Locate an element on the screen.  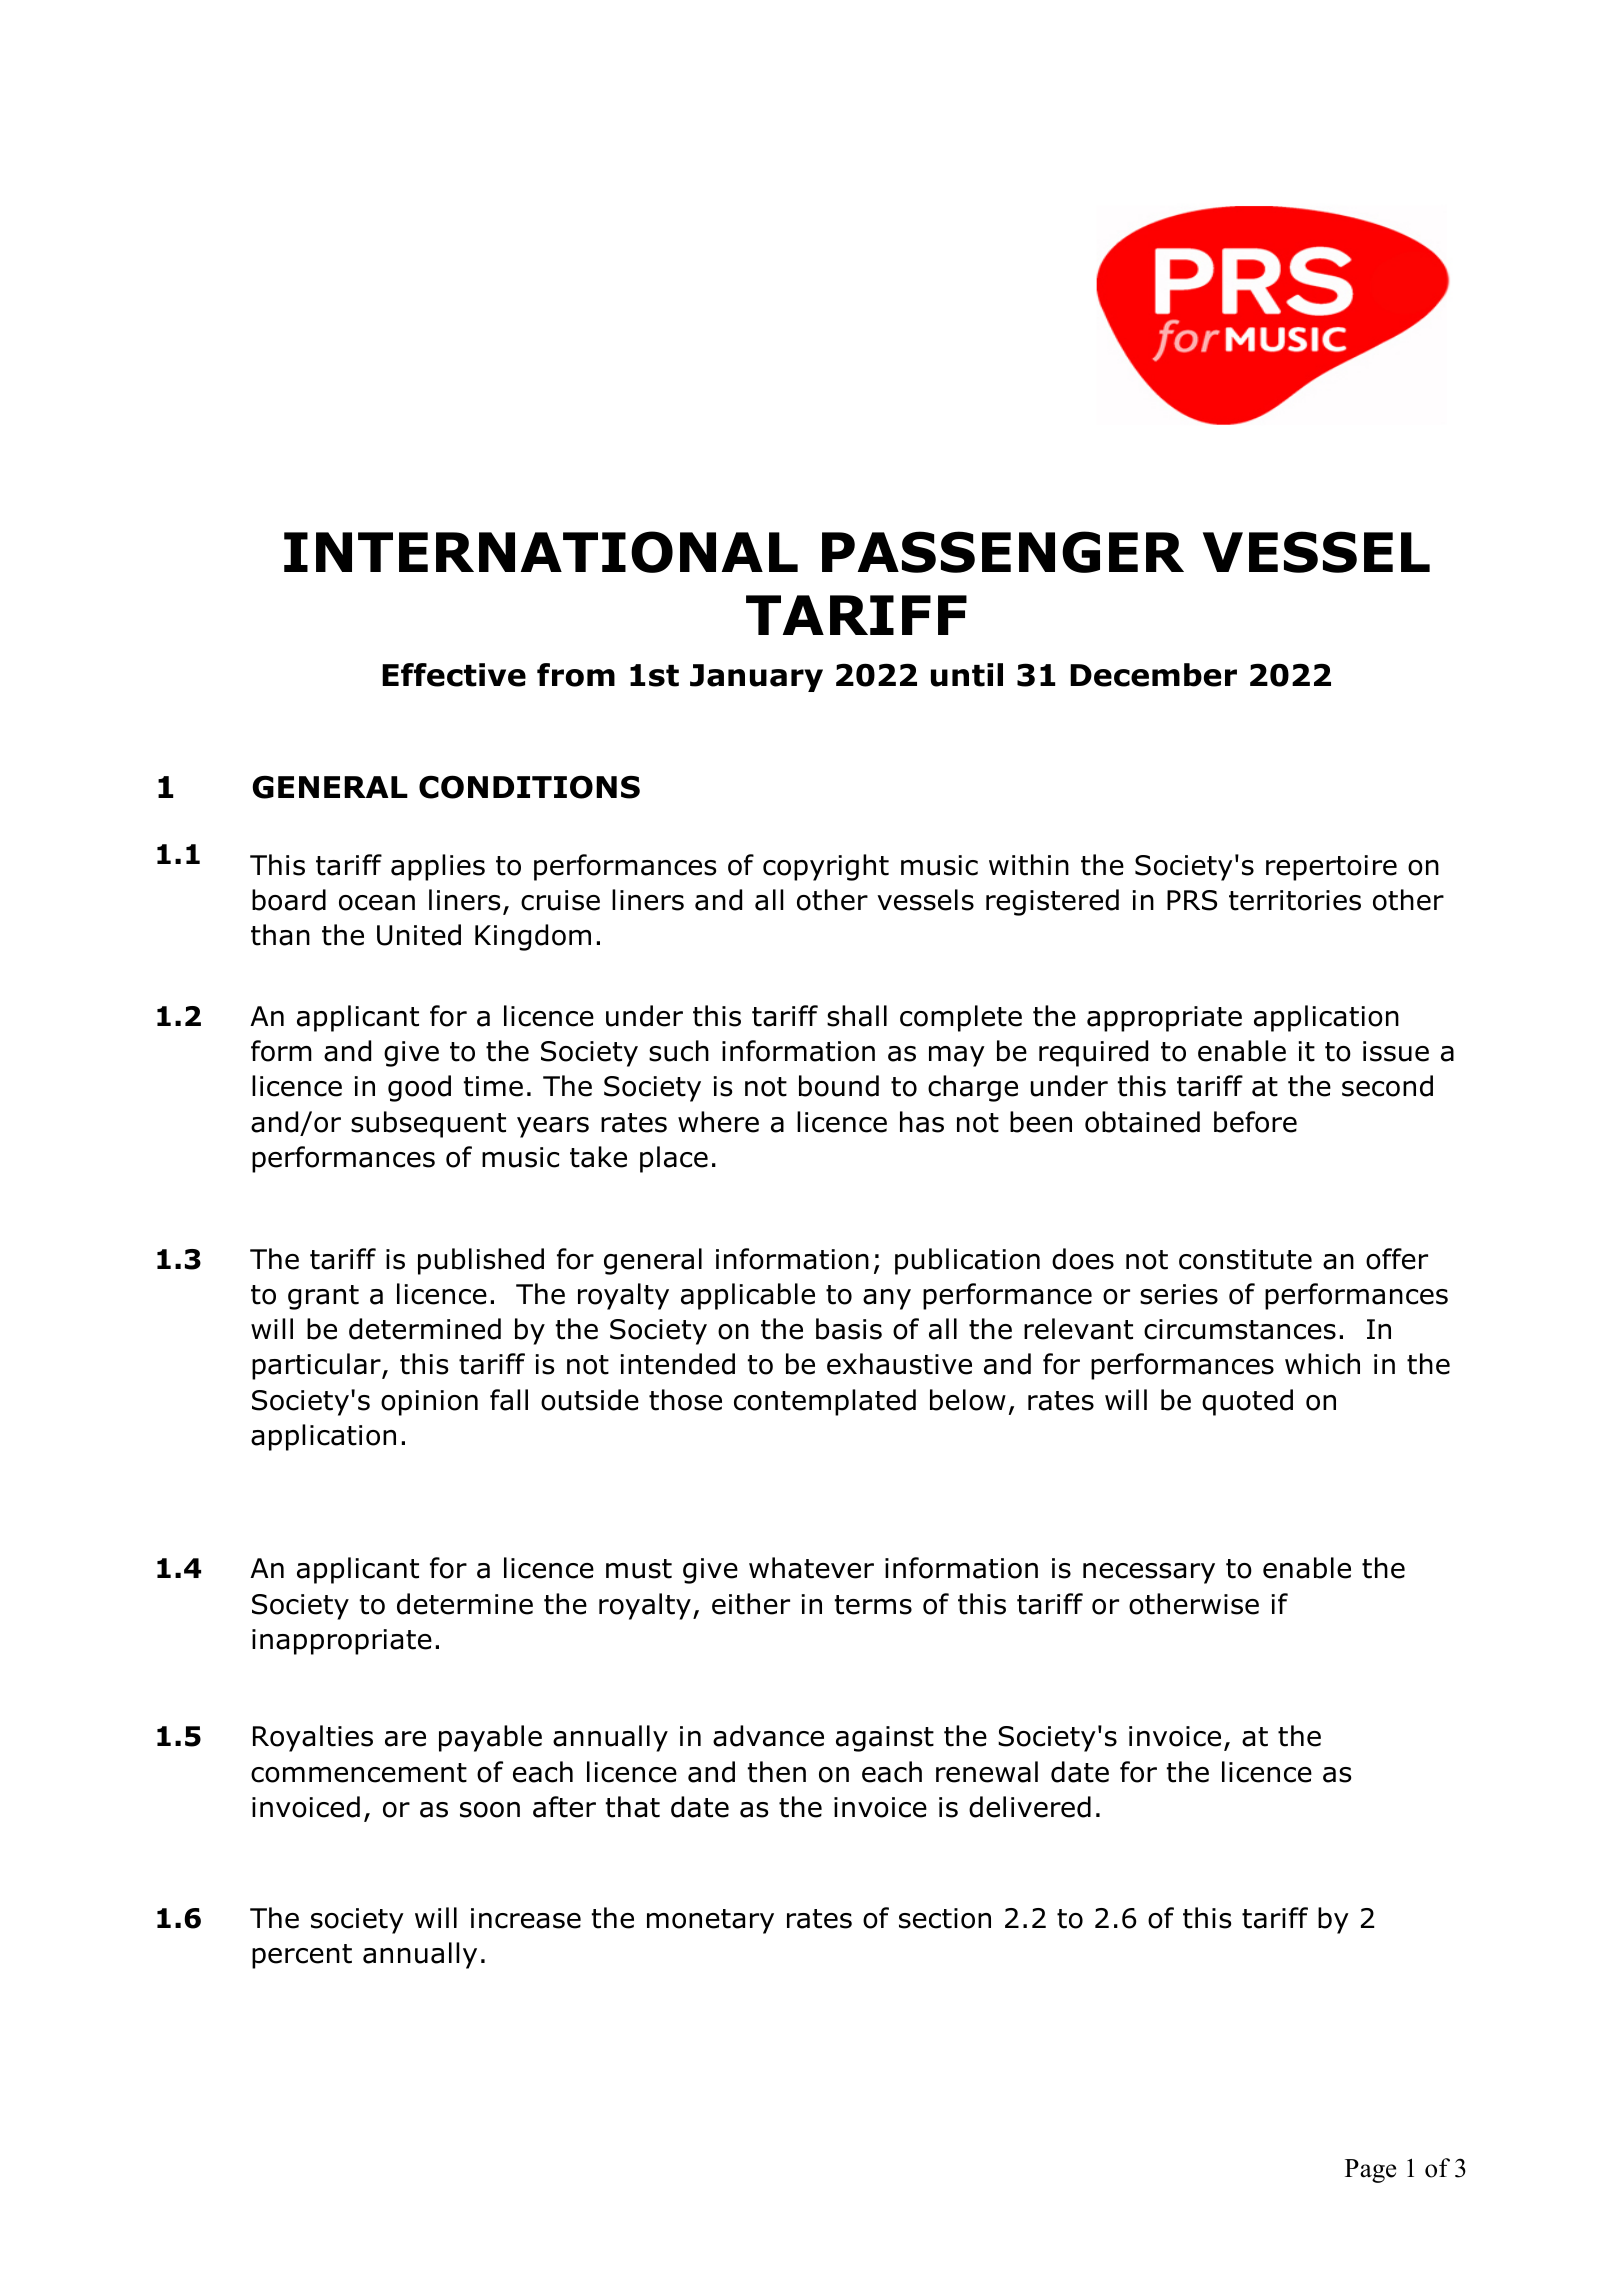
subsequent is located at coordinates (428, 1124).
